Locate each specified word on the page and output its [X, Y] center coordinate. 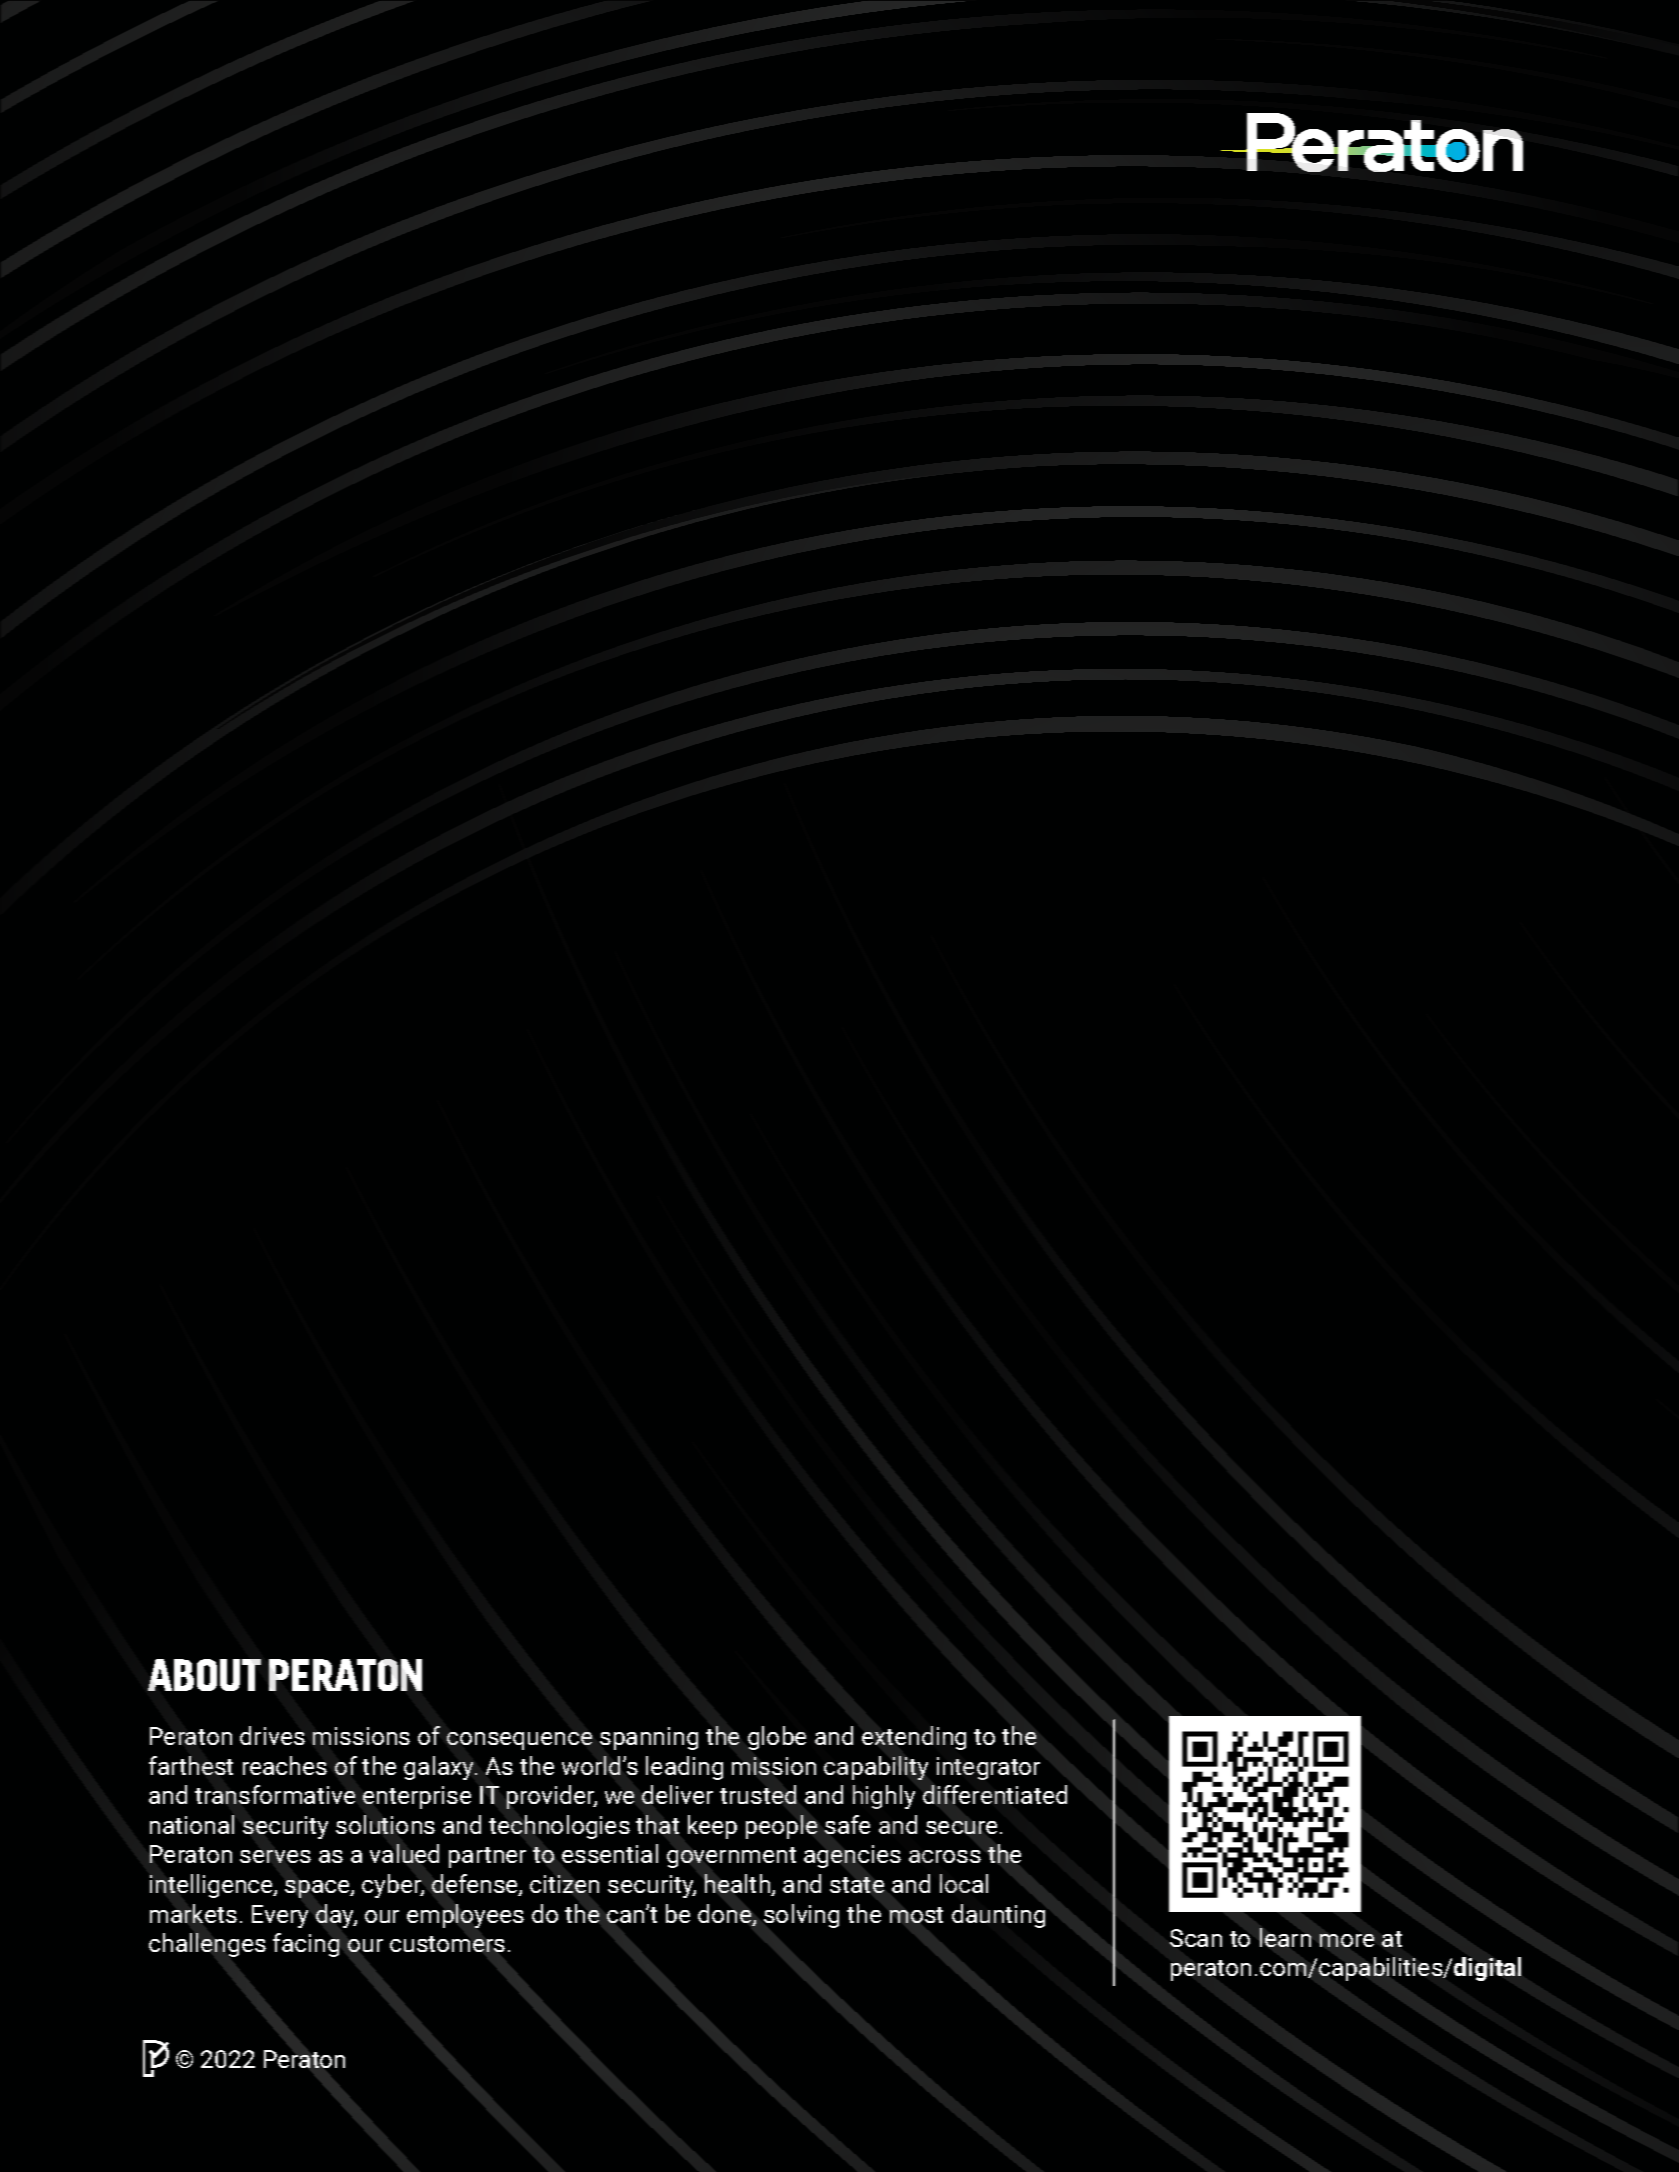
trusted [758, 1794]
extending [914, 1738]
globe [777, 1738]
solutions [385, 1824]
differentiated [995, 1794]
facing [306, 1945]
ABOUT [204, 1675]
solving [801, 1916]
